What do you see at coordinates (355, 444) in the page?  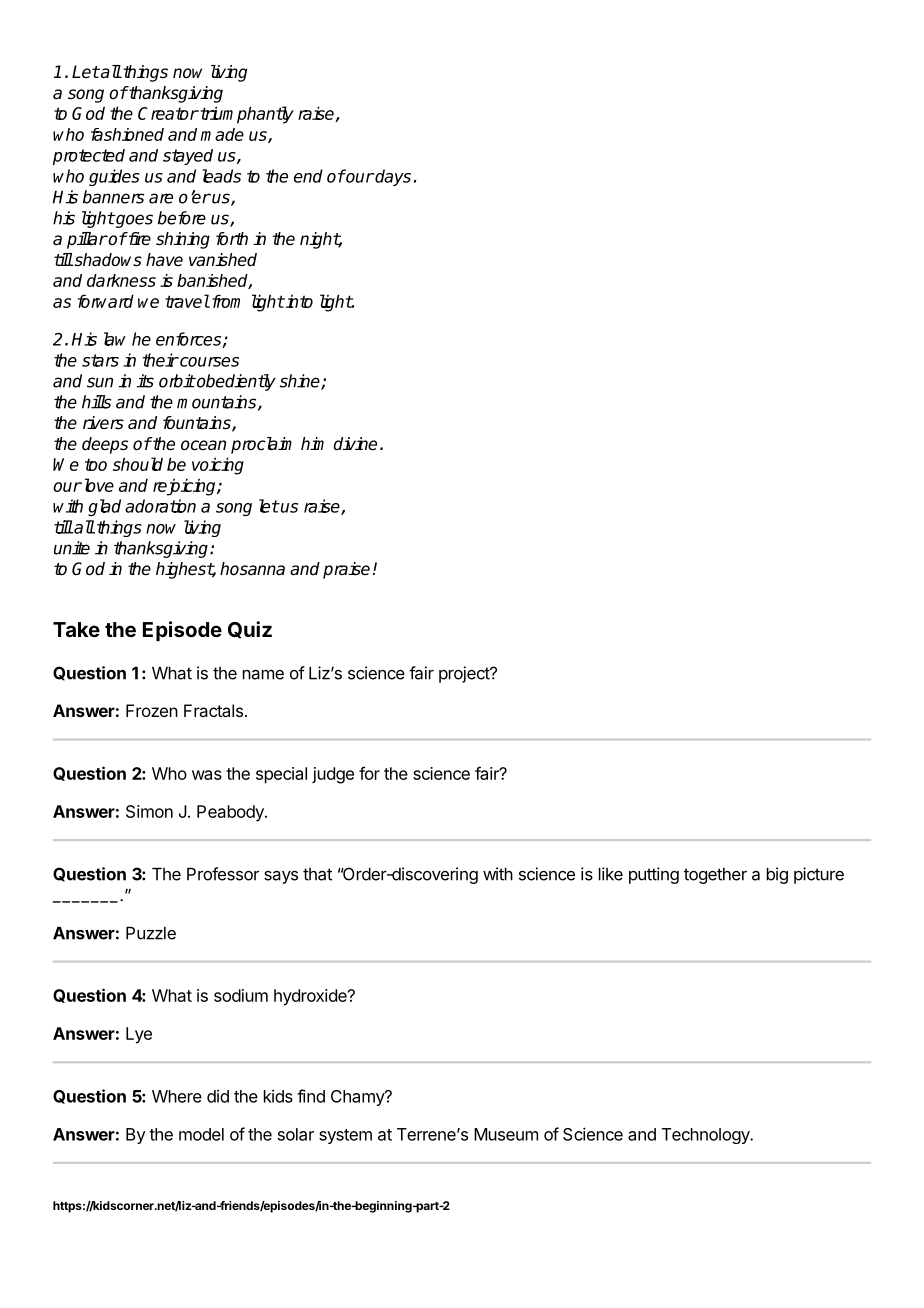 I see `divine` at bounding box center [355, 444].
